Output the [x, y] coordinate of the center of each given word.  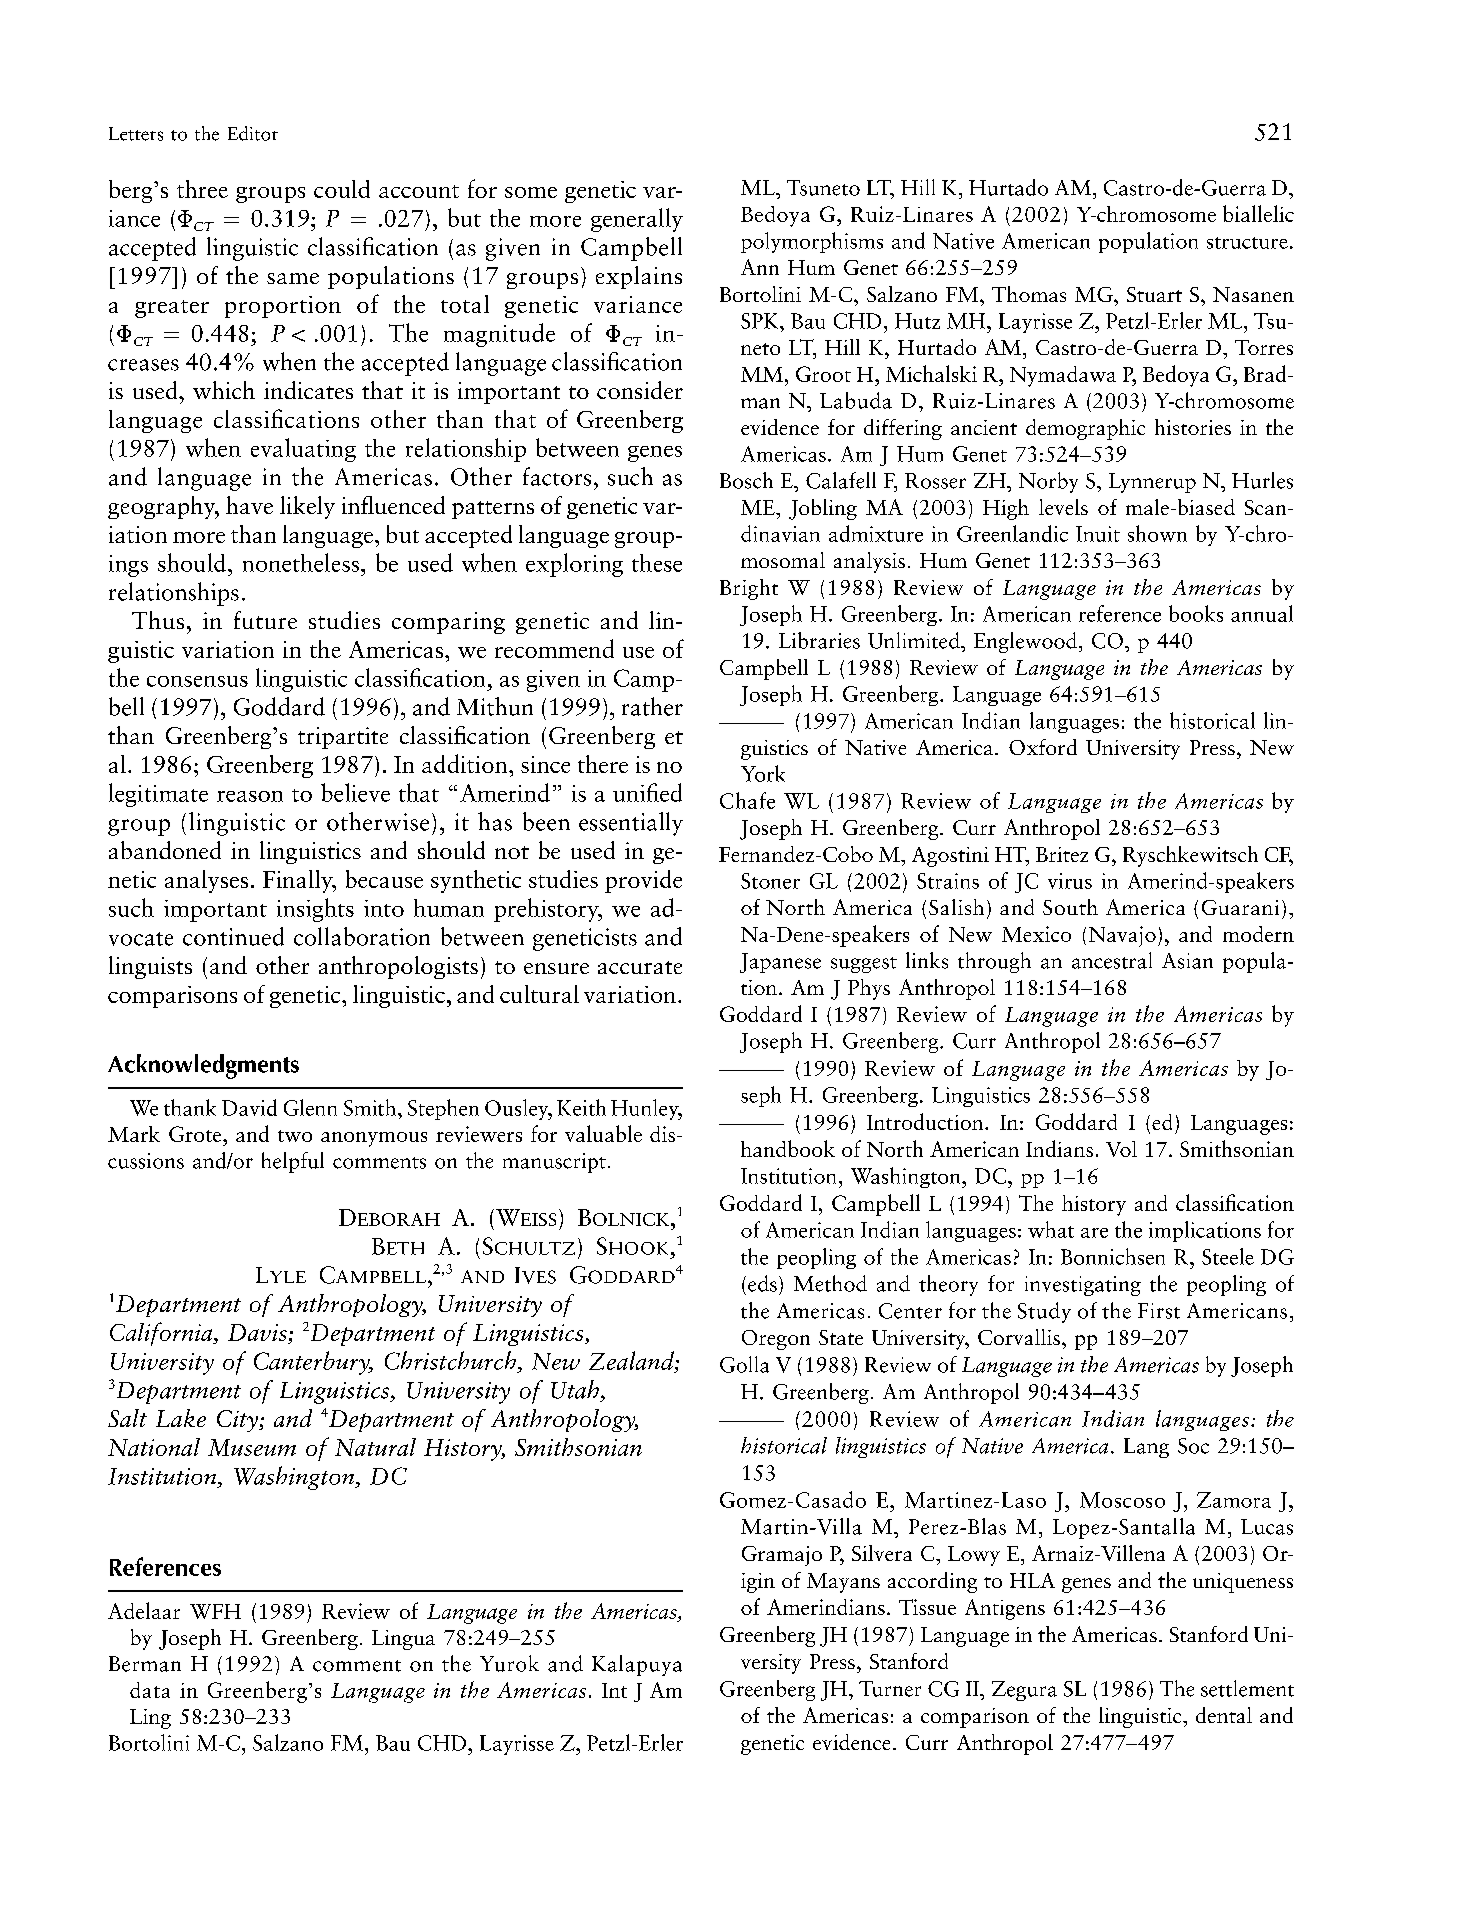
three [202, 189]
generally [637, 220]
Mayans [843, 1583]
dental [1224, 1715]
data [150, 1690]
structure [1247, 243]
